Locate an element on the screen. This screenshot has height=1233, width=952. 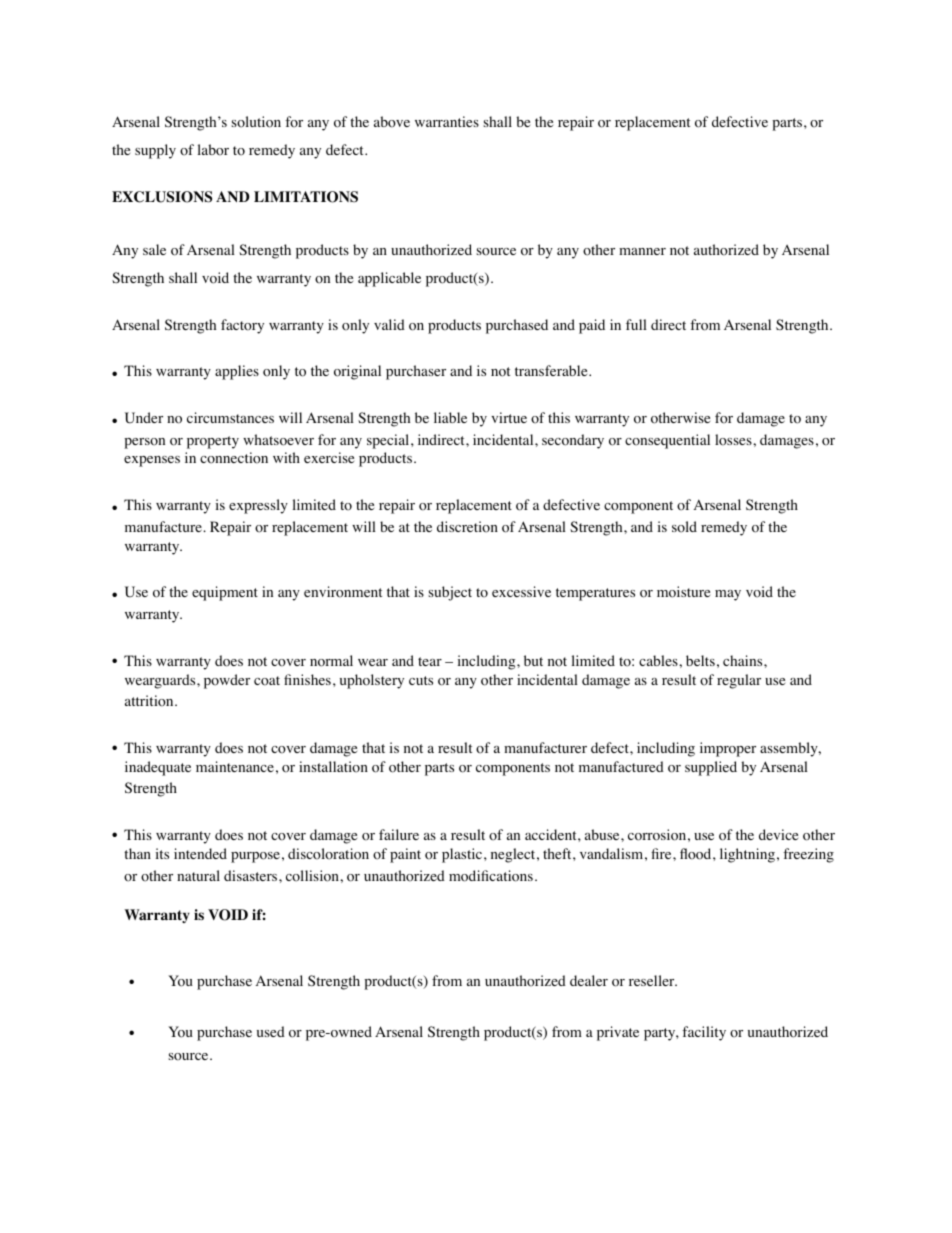
used is located at coordinates (271, 1031).
